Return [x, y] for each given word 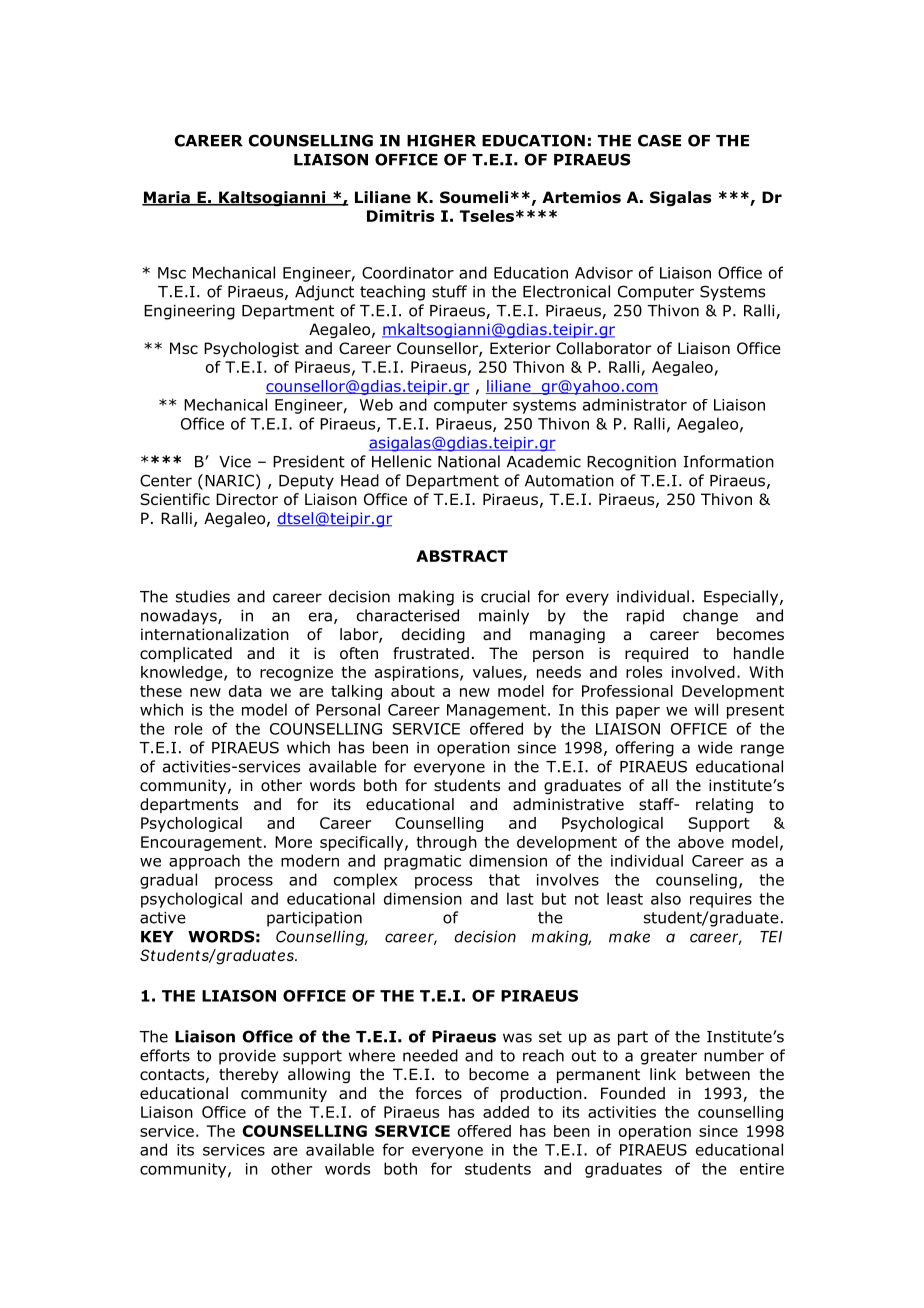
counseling [696, 881]
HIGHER [441, 140]
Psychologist [251, 349]
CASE [659, 140]
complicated [186, 654]
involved [703, 672]
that [504, 879]
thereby [249, 1075]
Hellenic [401, 461]
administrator [635, 404]
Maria [167, 198]
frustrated [431, 653]
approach [204, 862]
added [506, 1112]
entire [762, 1169]
